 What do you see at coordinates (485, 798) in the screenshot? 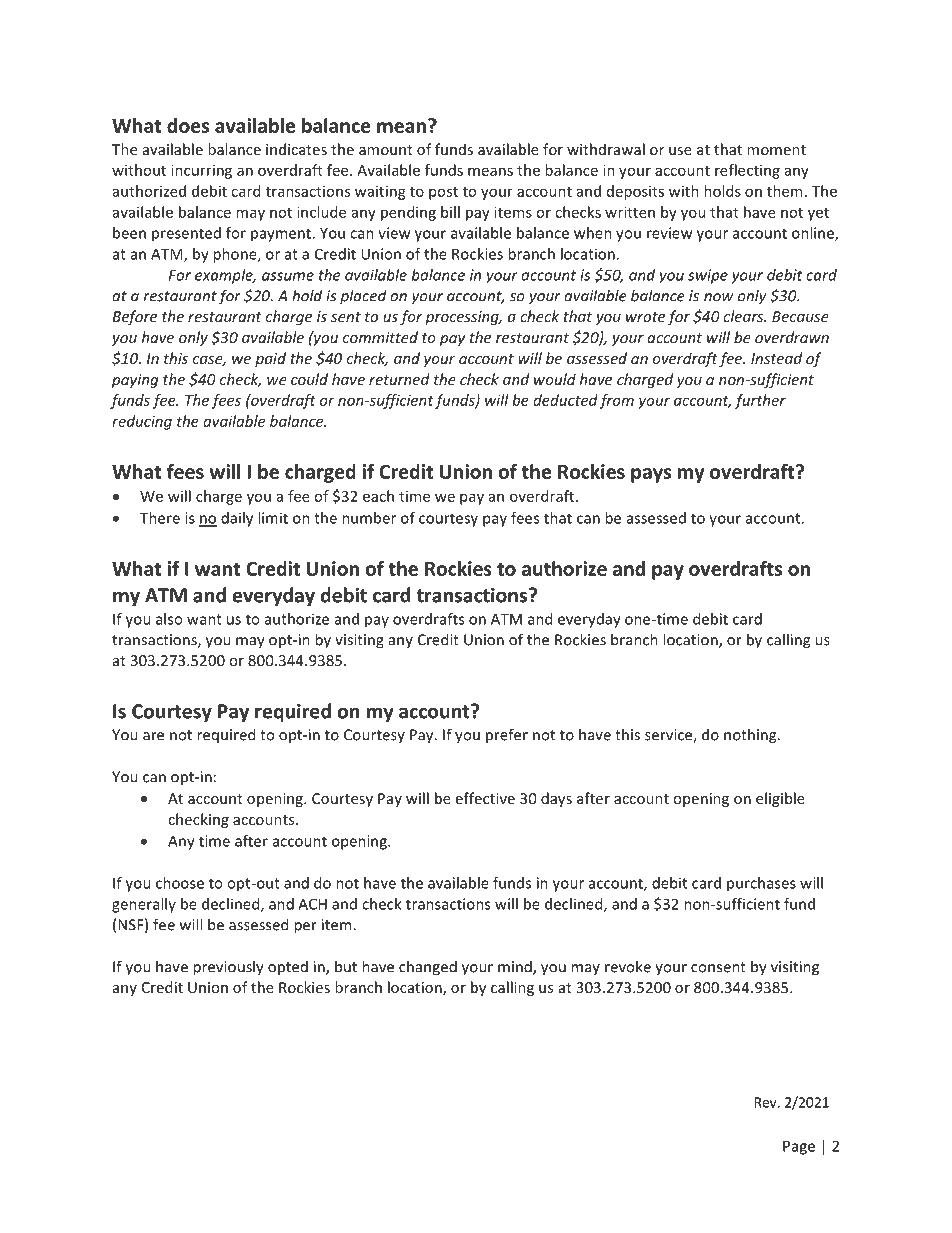
I see `effective` at bounding box center [485, 798].
